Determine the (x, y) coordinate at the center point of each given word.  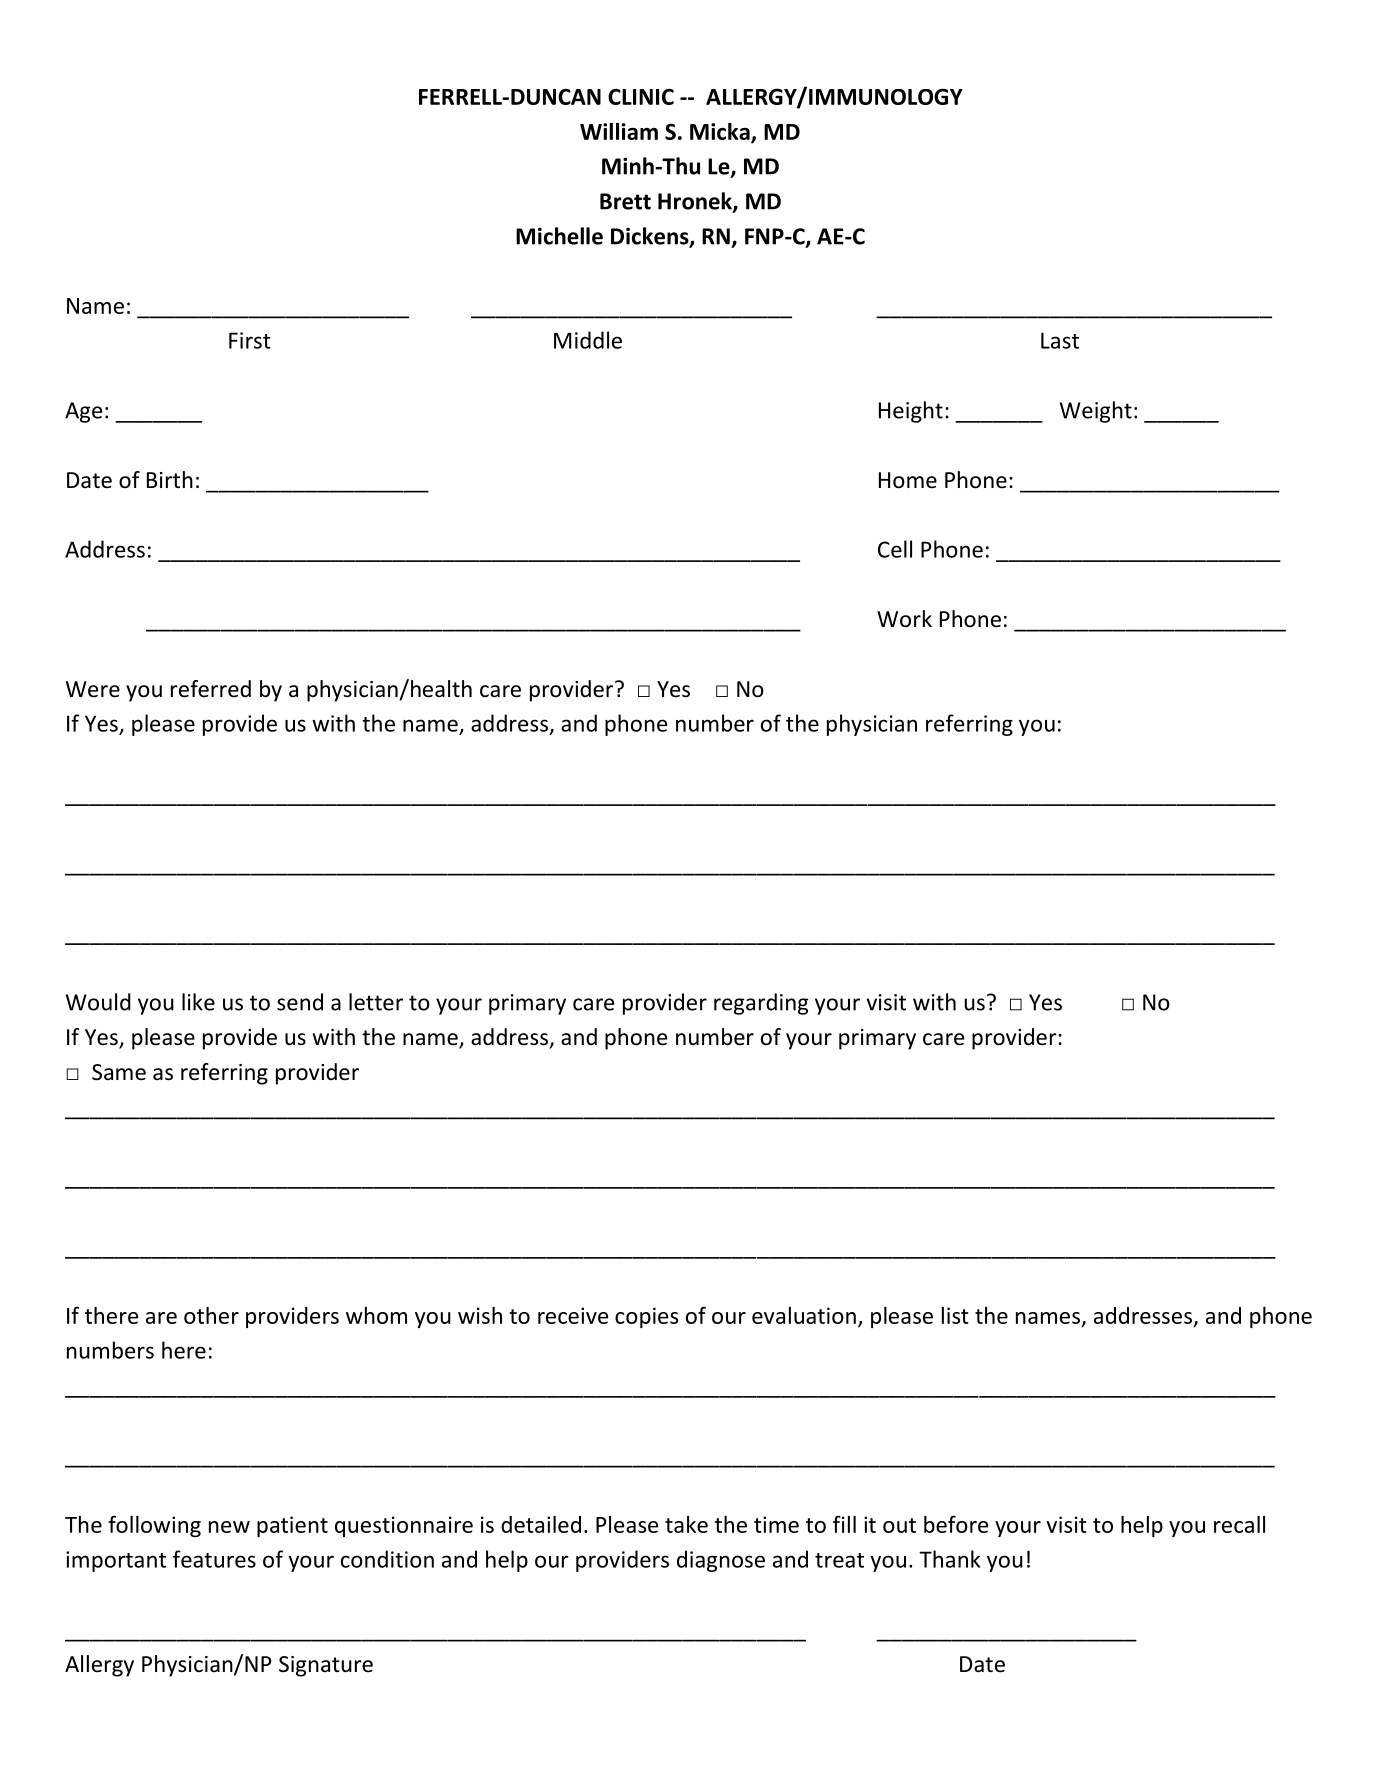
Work (904, 619)
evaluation (804, 1315)
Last (1060, 340)
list (955, 1315)
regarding (761, 1004)
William (619, 131)
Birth (170, 479)
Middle (588, 340)
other (211, 1315)
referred (211, 689)
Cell (895, 549)
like (198, 1002)
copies (646, 1317)
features (214, 1559)
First (250, 340)
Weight (1096, 412)
